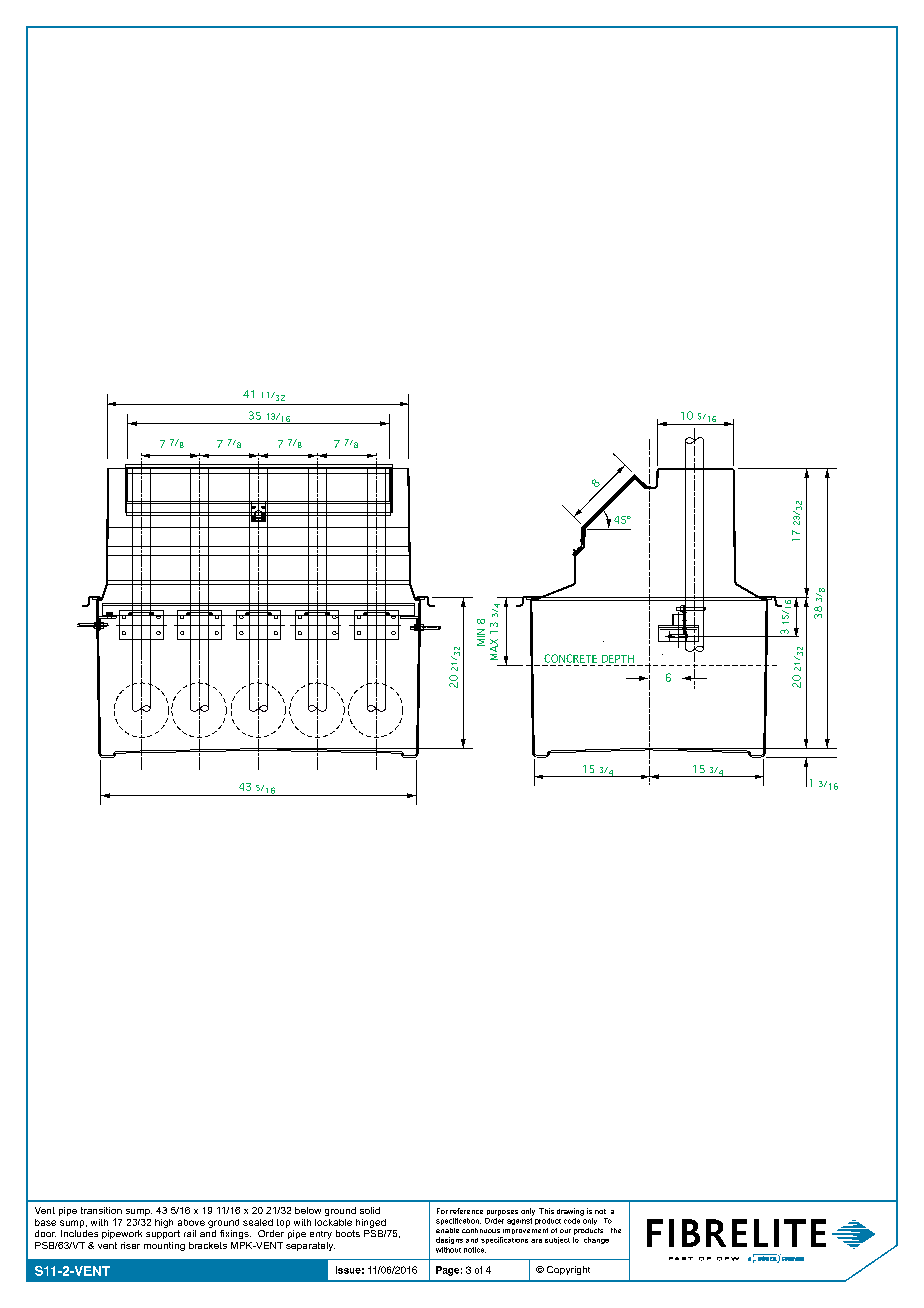 This screenshot has width=924, height=1308. I want to click on purposes, so click(502, 1213).
